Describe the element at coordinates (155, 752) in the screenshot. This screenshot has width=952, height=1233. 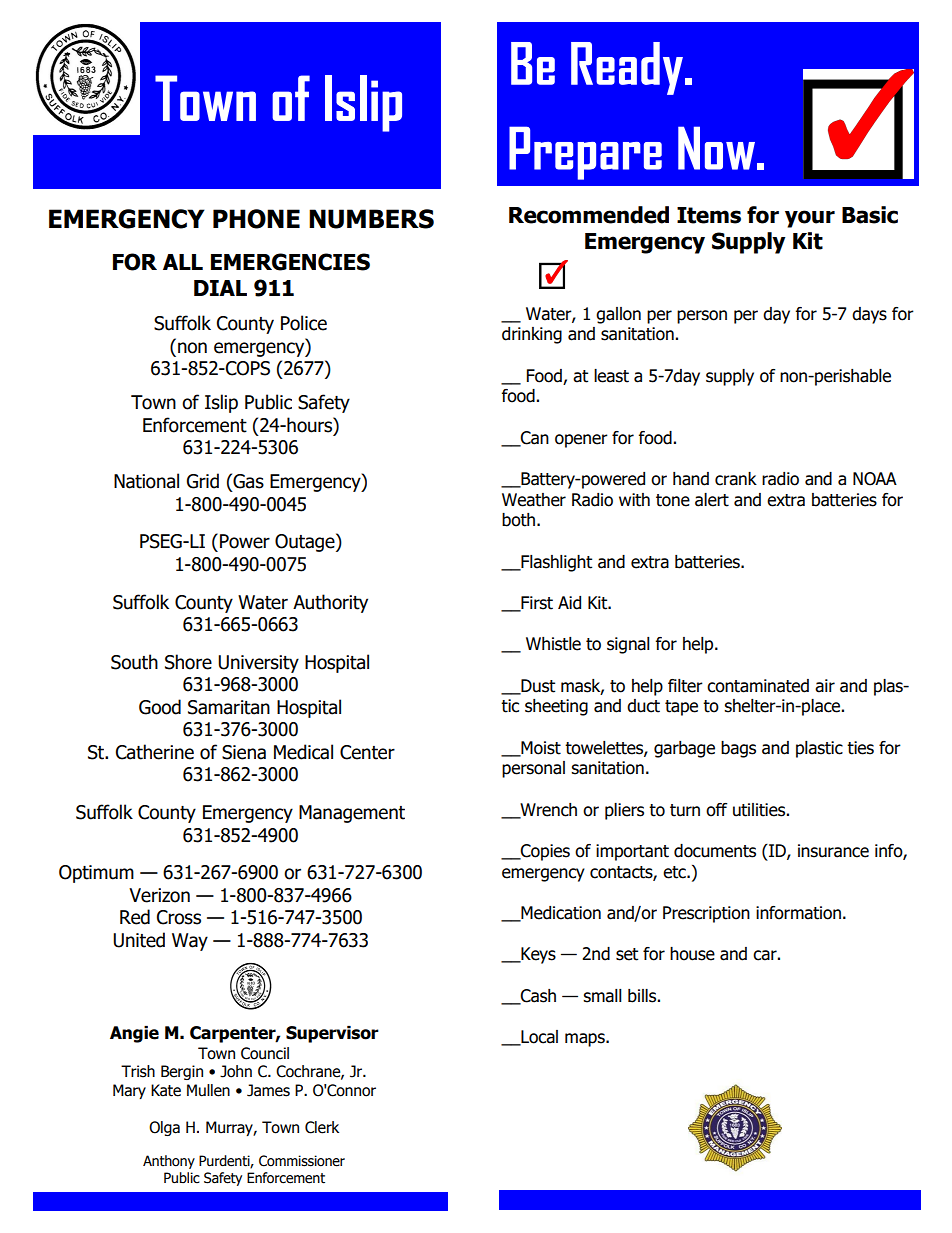
I see `Catherine` at that location.
